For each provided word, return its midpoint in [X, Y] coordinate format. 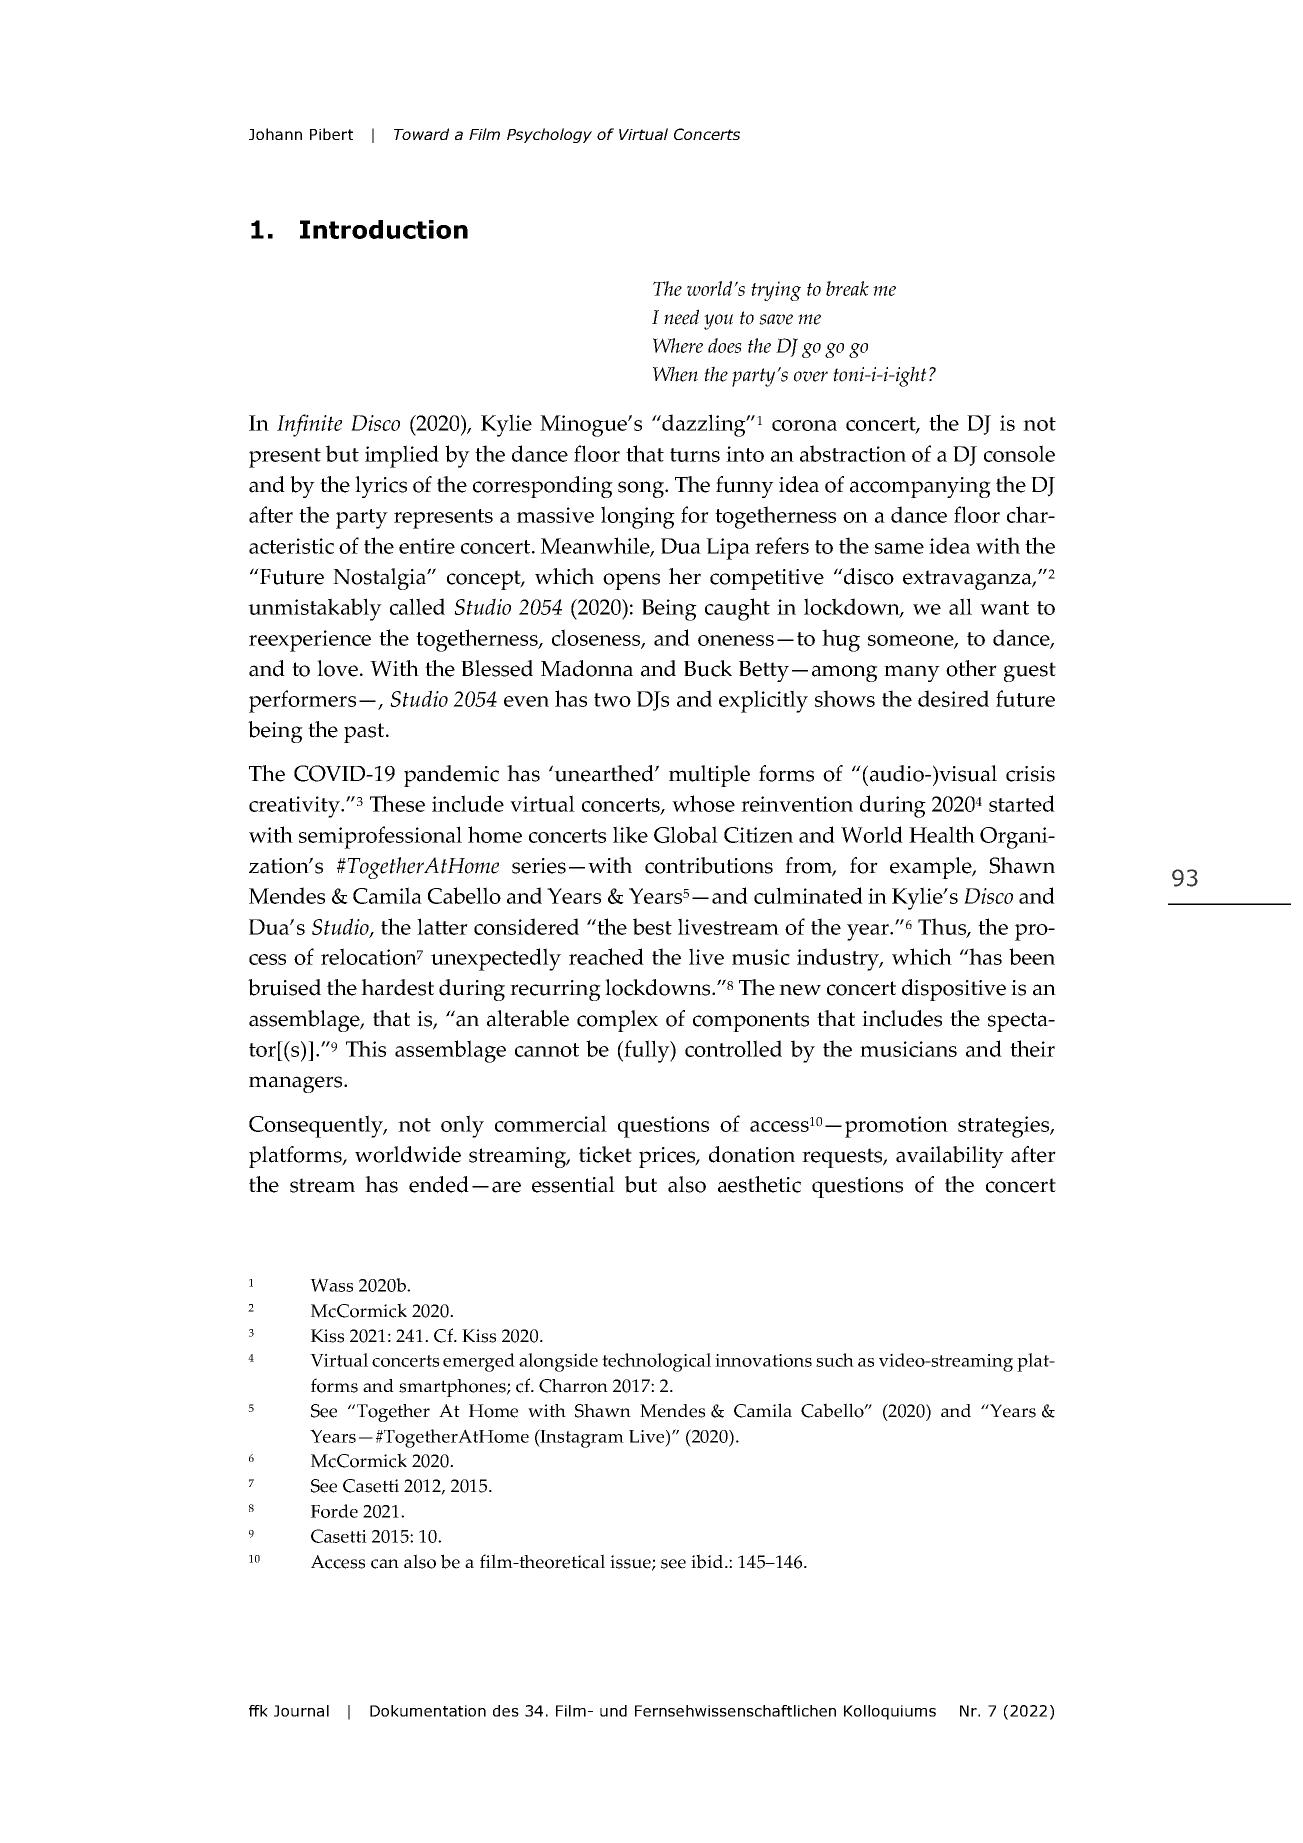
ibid [708, 1561]
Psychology [549, 135]
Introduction [384, 229]
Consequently [317, 1126]
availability [950, 1157]
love [339, 668]
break [847, 288]
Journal [301, 1711]
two [612, 700]
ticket [605, 1154]
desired [953, 698]
